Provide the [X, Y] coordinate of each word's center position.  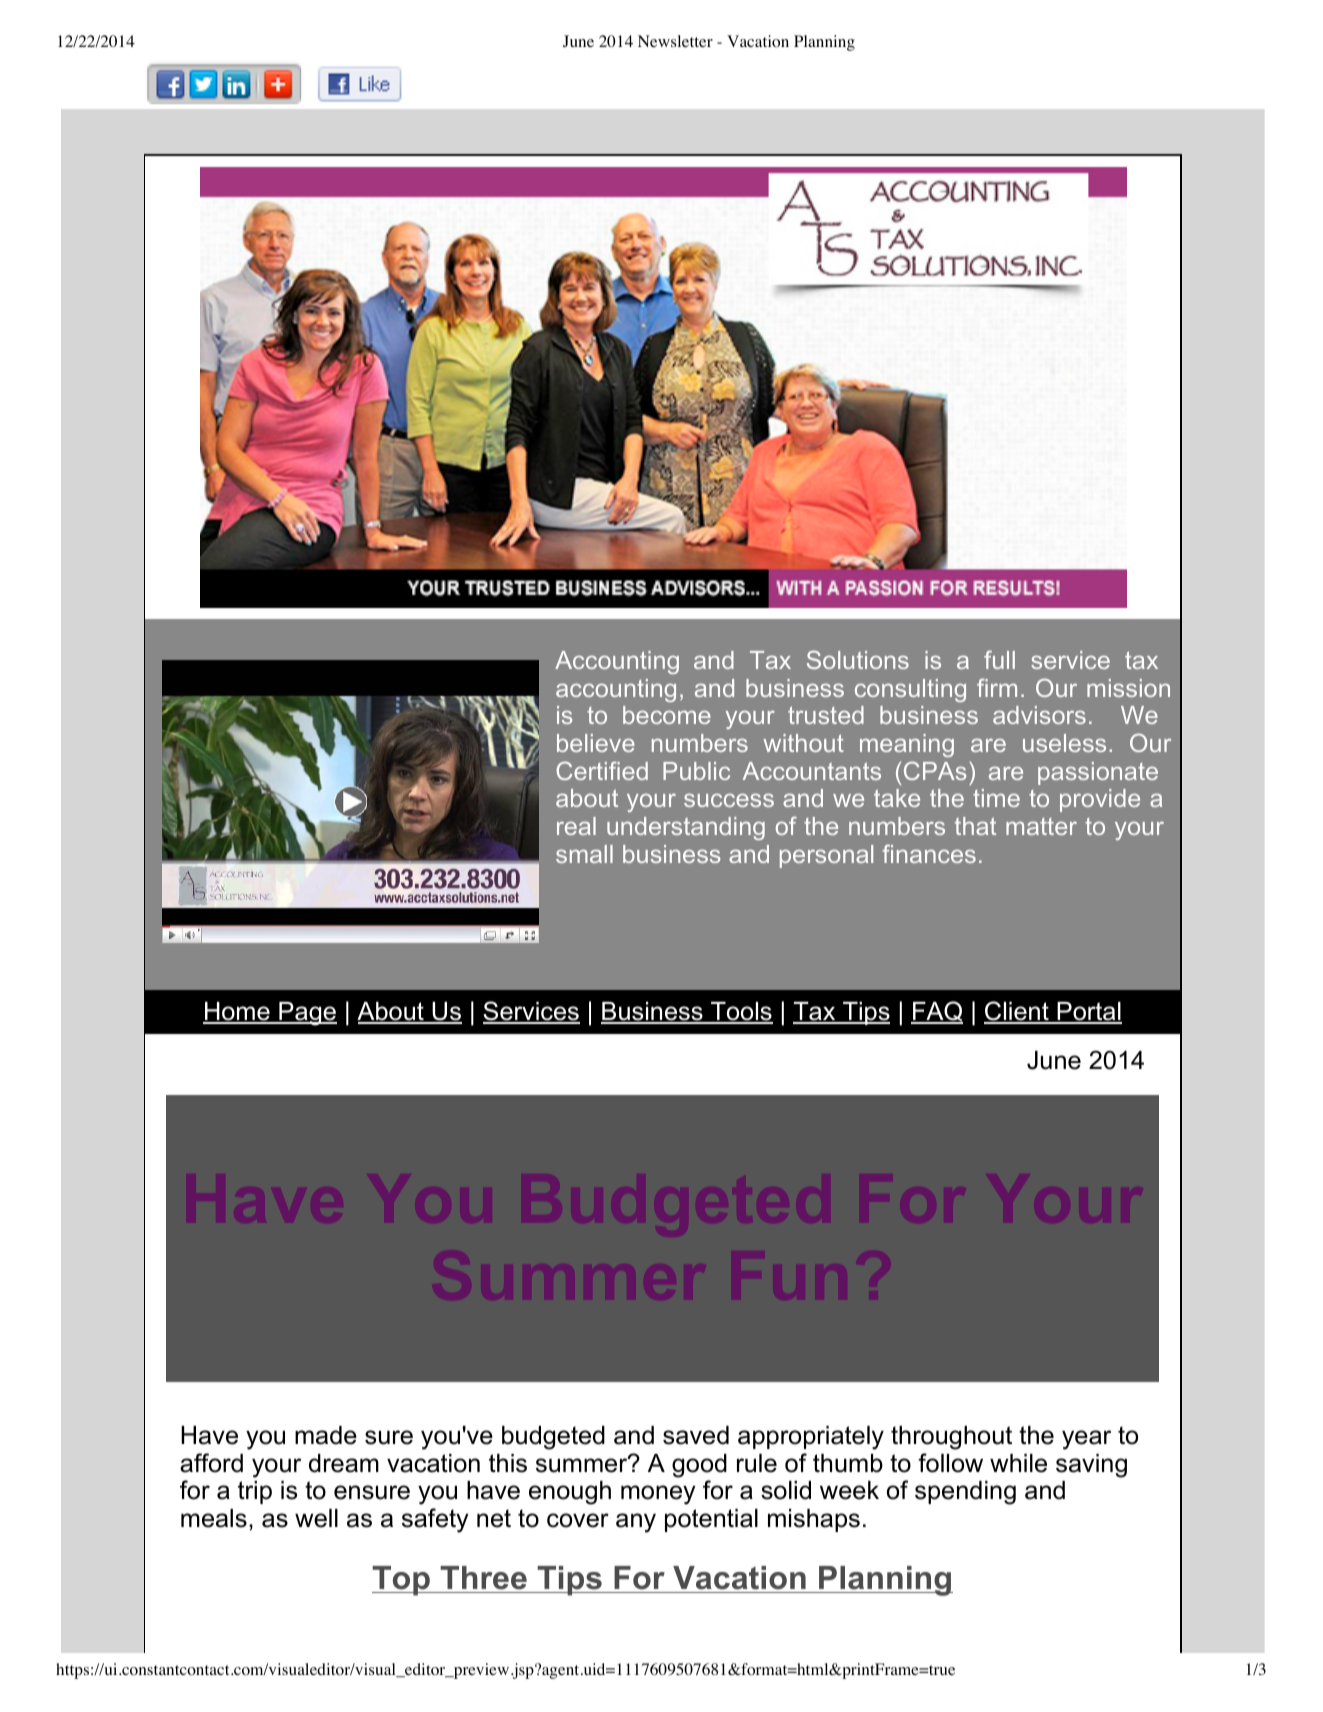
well [316, 1518]
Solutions [858, 659]
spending [965, 1493]
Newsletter [675, 41]
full [999, 659]
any [636, 1523]
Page [307, 1014]
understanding [686, 828]
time [996, 798]
